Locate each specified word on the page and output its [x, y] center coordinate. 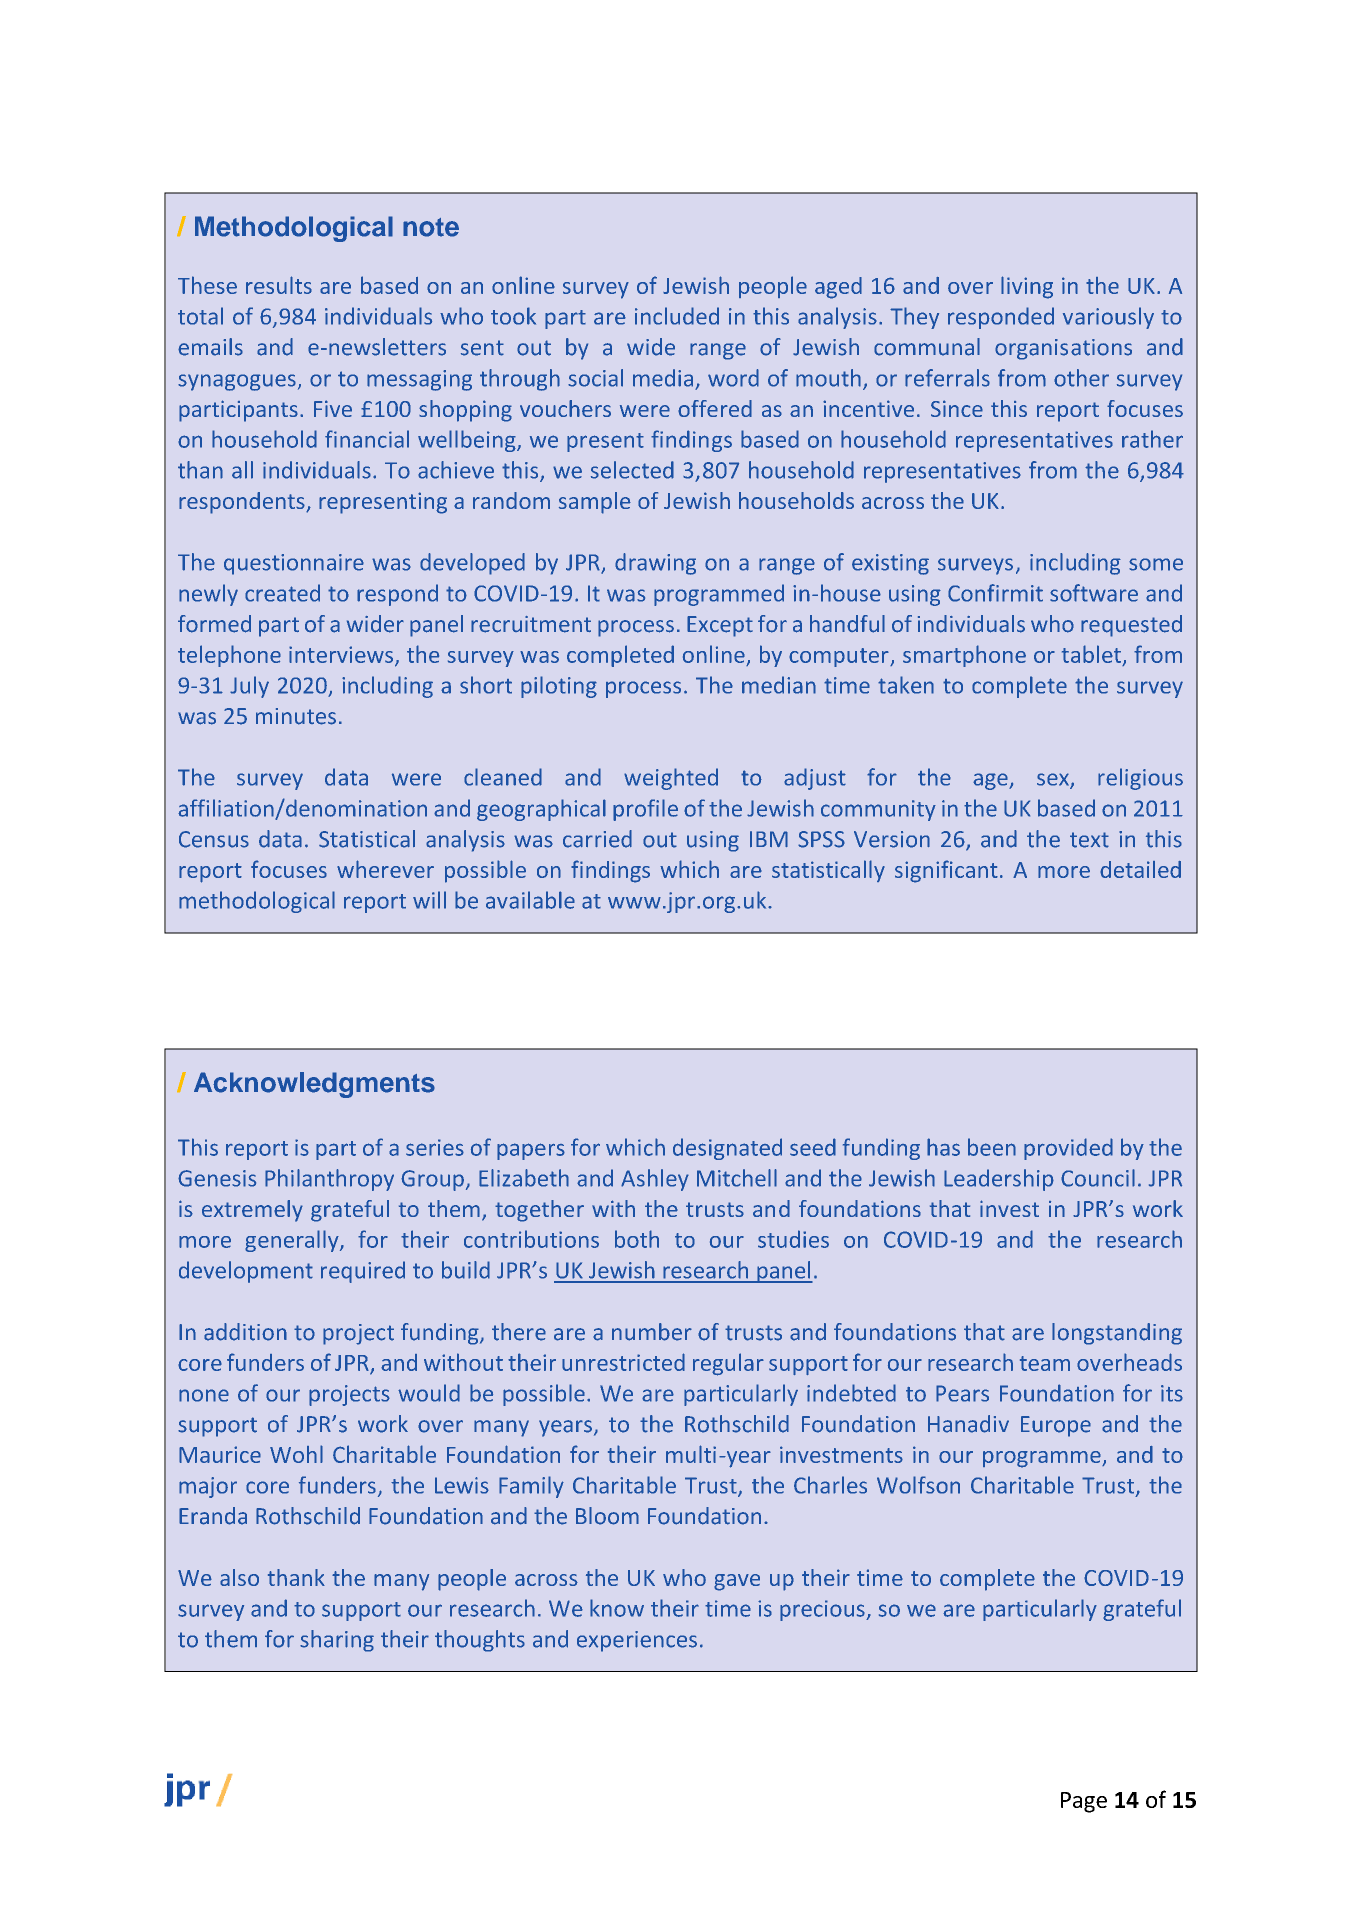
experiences [637, 1641]
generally [293, 1241]
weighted [671, 779]
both [637, 1239]
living [1027, 287]
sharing [337, 1641]
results [279, 285]
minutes [296, 716]
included [677, 316]
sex [1054, 780]
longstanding [1117, 1334]
